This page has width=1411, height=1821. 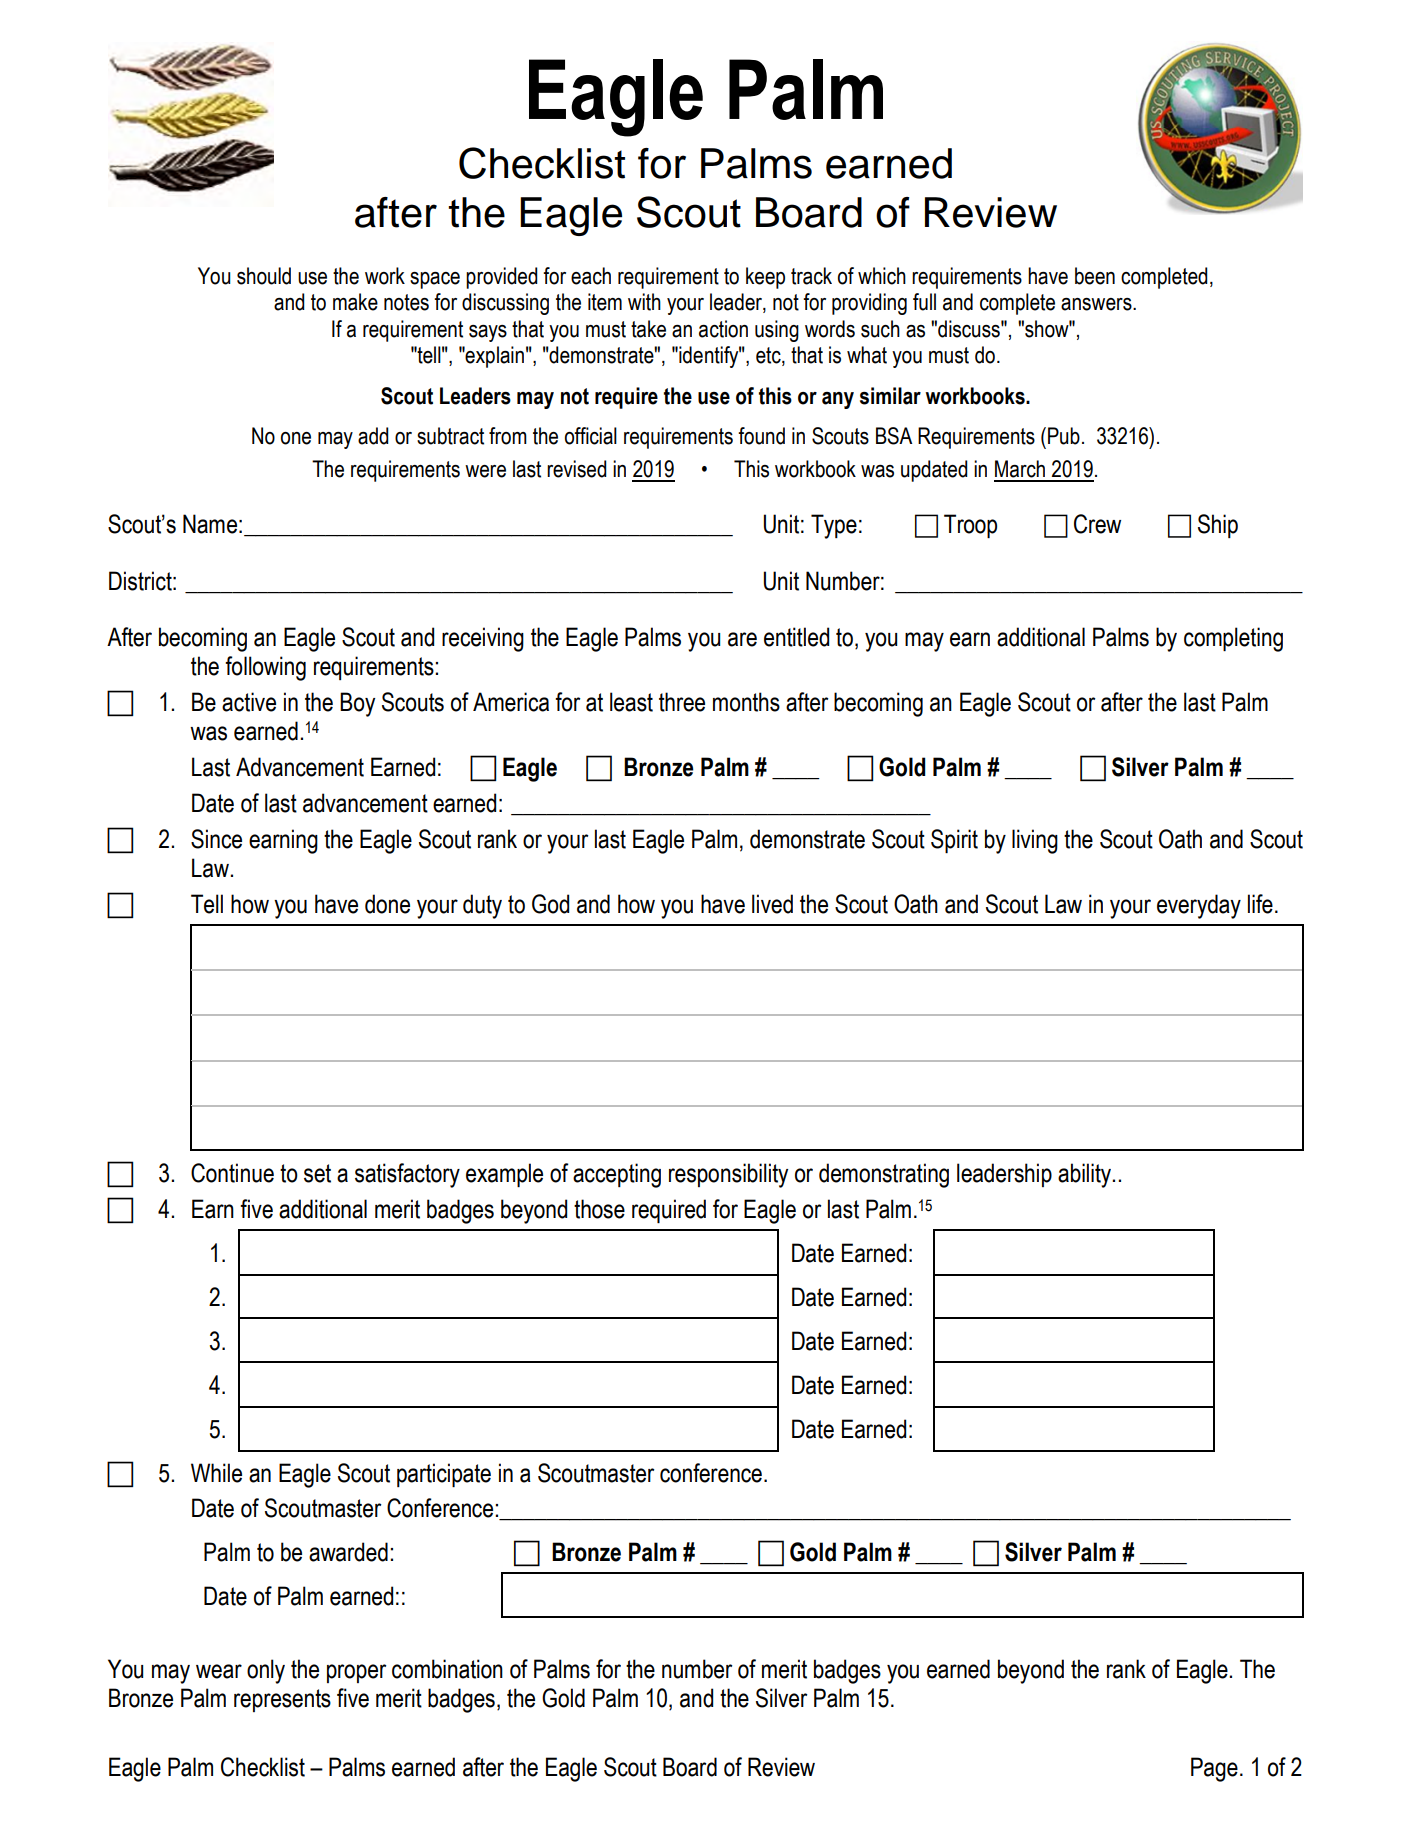 What do you see at coordinates (746, 702) in the page?
I see `months` at bounding box center [746, 702].
